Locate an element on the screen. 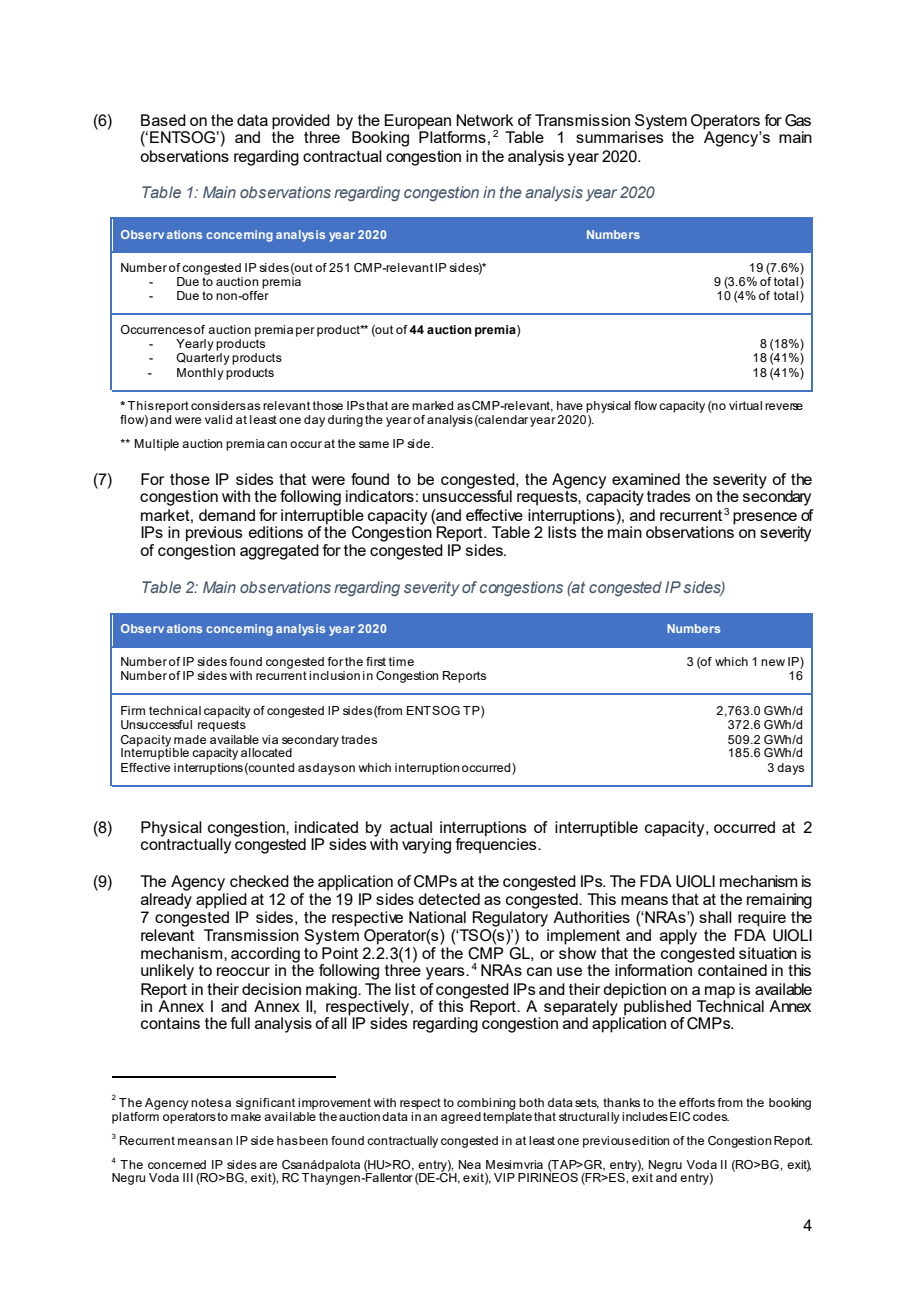 The image size is (924, 1308). new is located at coordinates (773, 662).
